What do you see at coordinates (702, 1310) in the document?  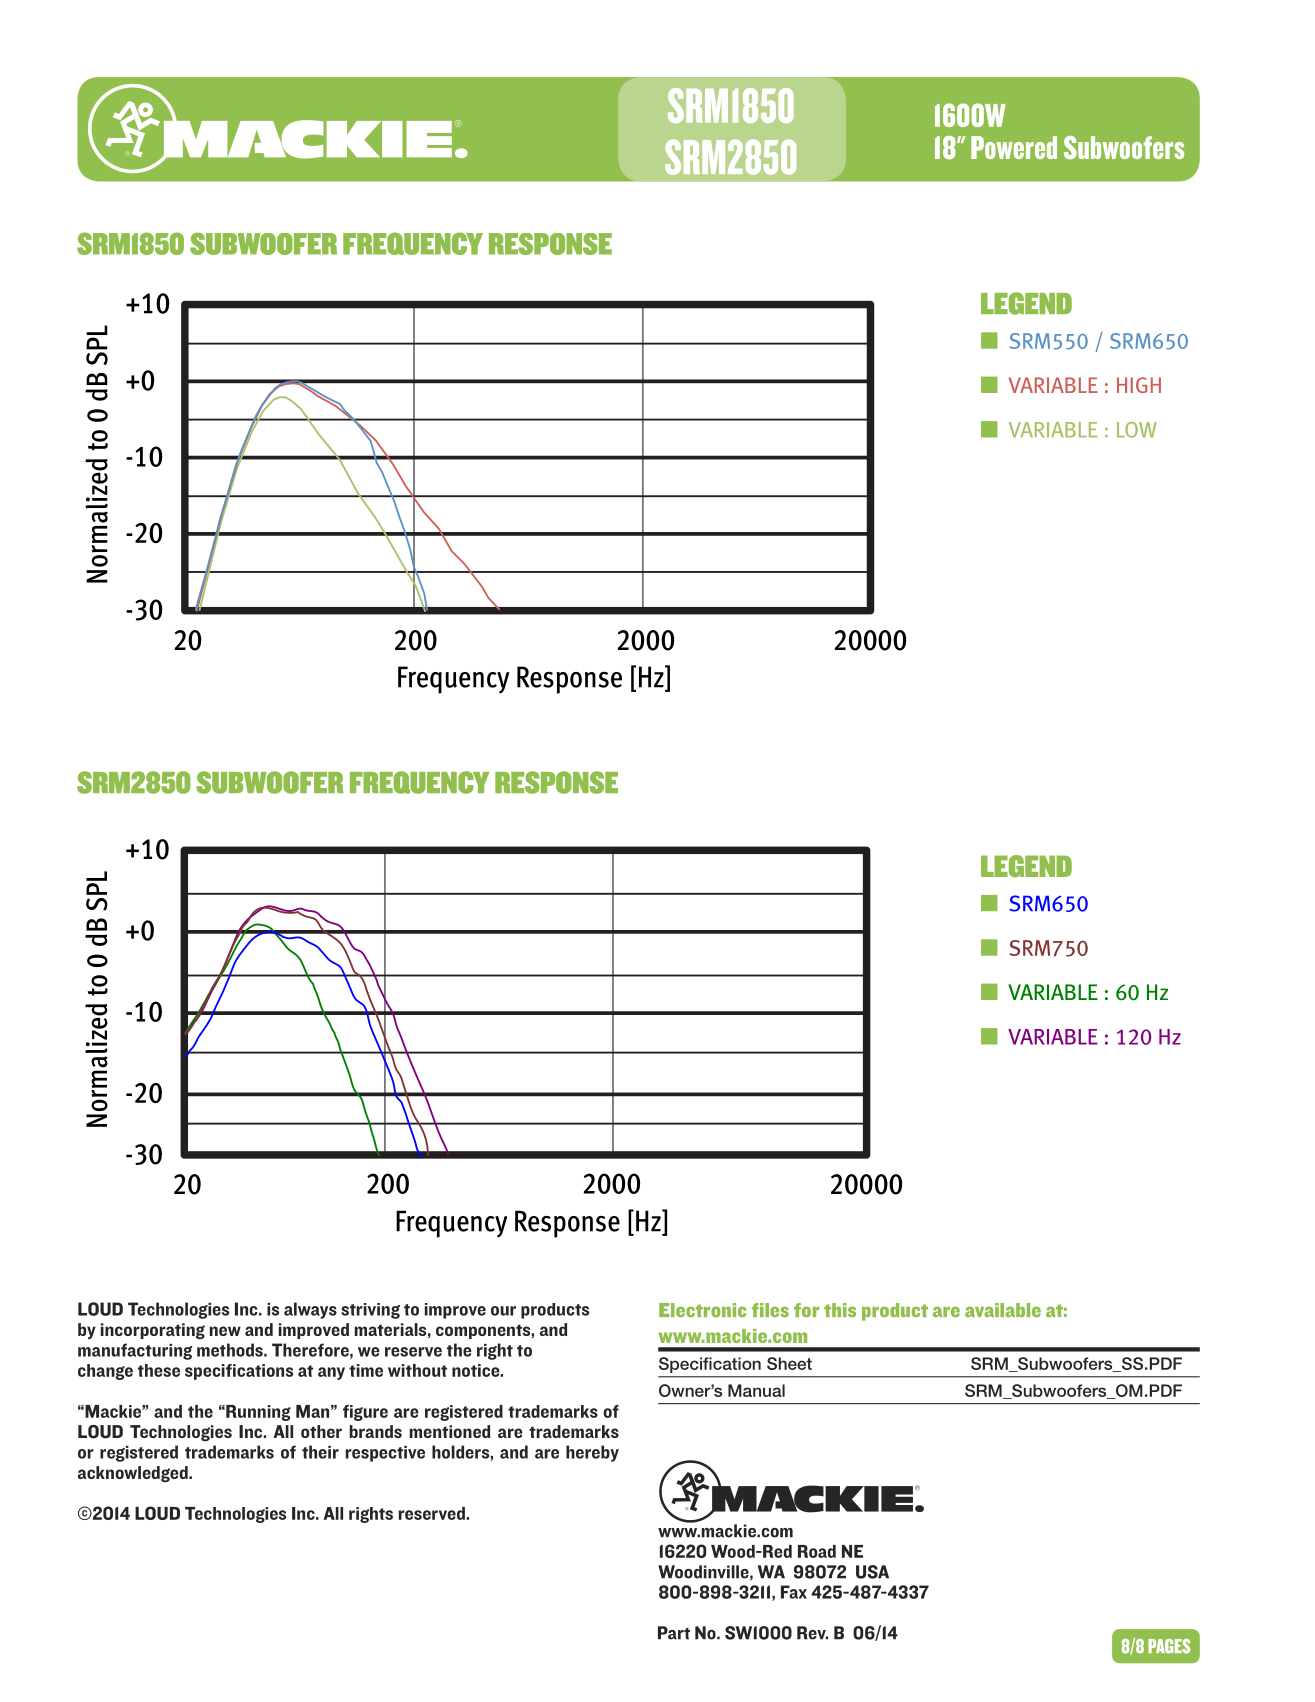 I see `Electronic` at bounding box center [702, 1310].
